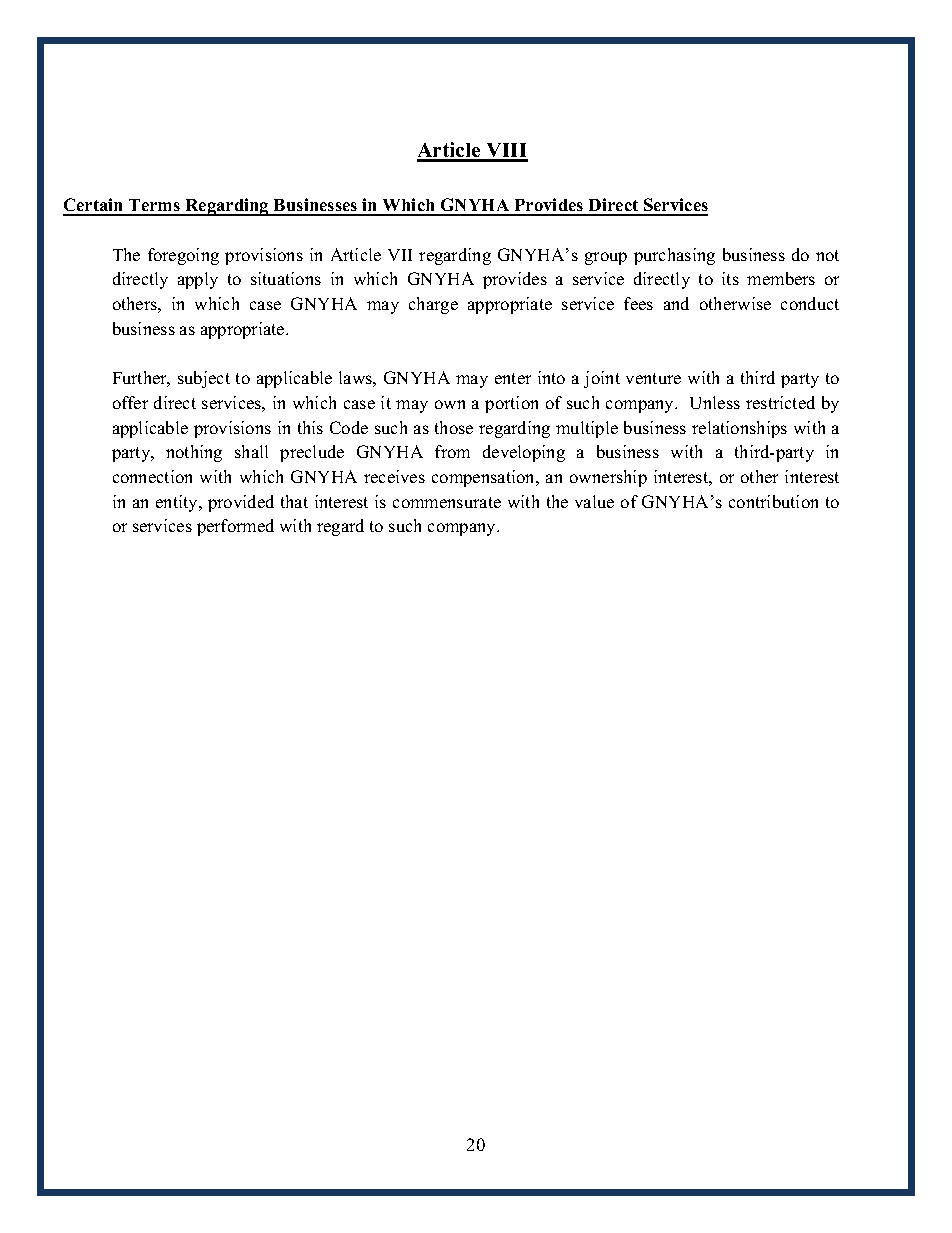 This page has width=952, height=1233. I want to click on Terms, so click(154, 207).
